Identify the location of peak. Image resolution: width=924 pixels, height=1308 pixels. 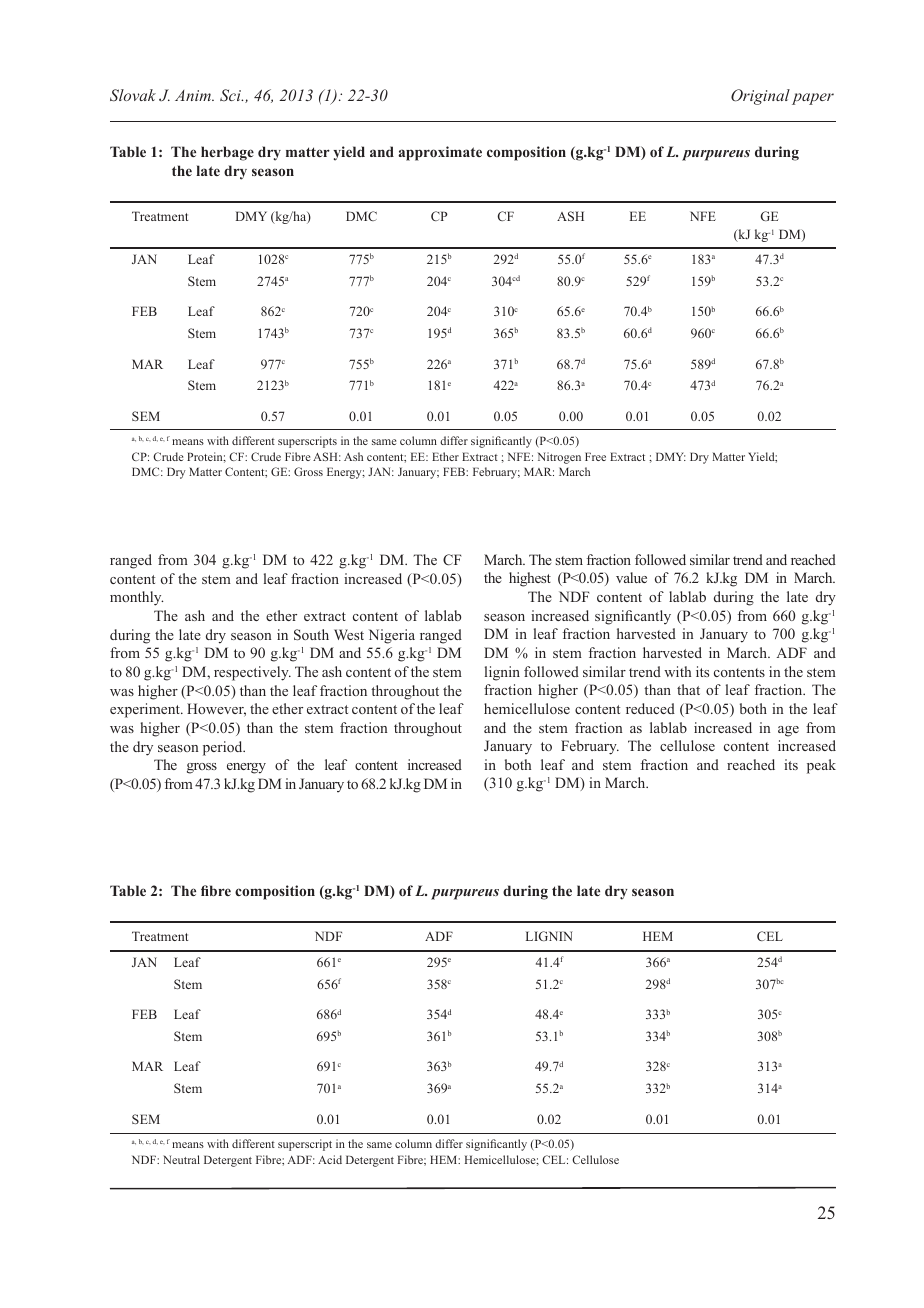
(821, 766).
